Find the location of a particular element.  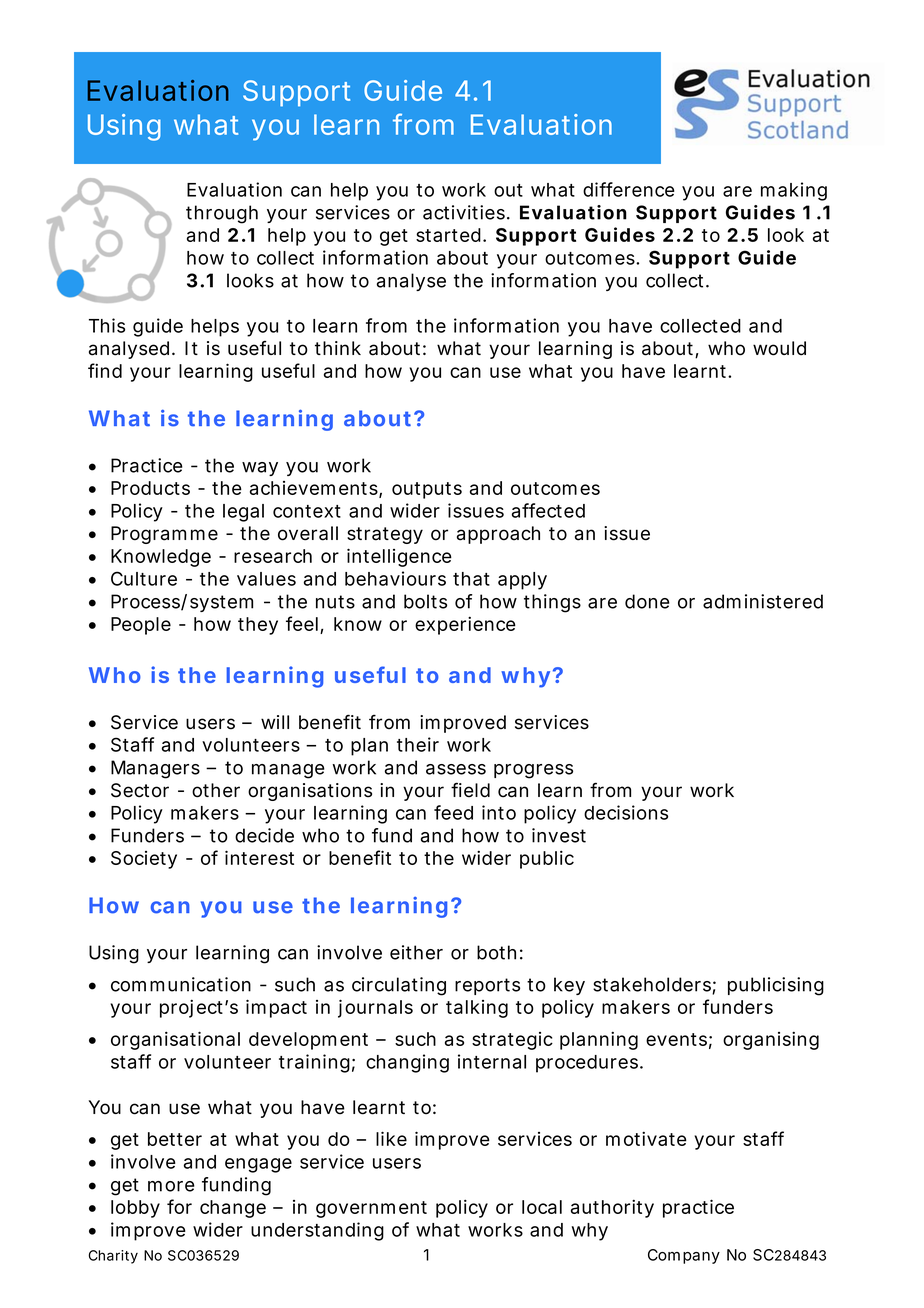

change is located at coordinates (233, 1209).
